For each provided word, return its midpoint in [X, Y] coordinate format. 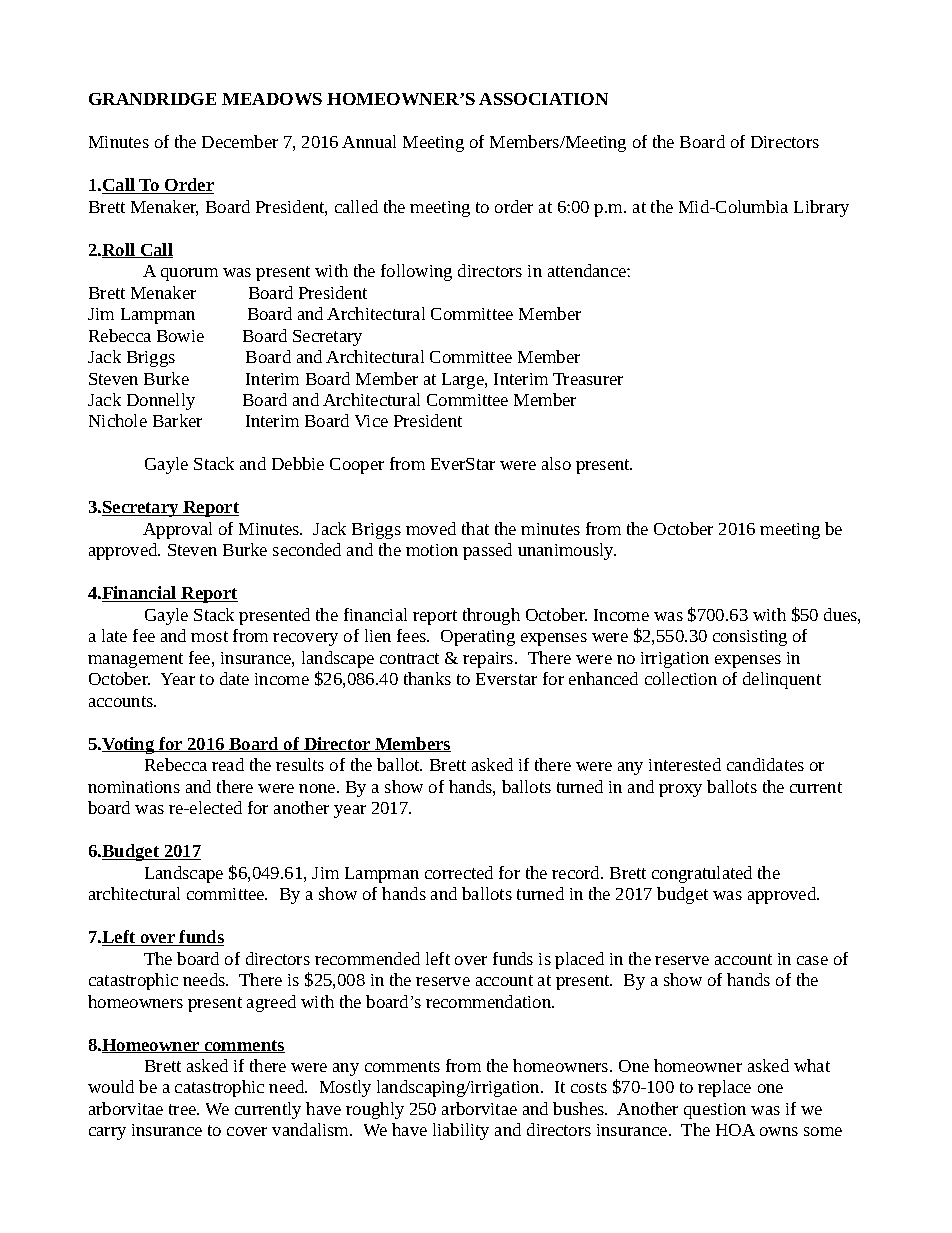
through [491, 616]
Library [821, 208]
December [240, 141]
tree [183, 1109]
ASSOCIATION [543, 99]
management [135, 660]
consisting [750, 638]
